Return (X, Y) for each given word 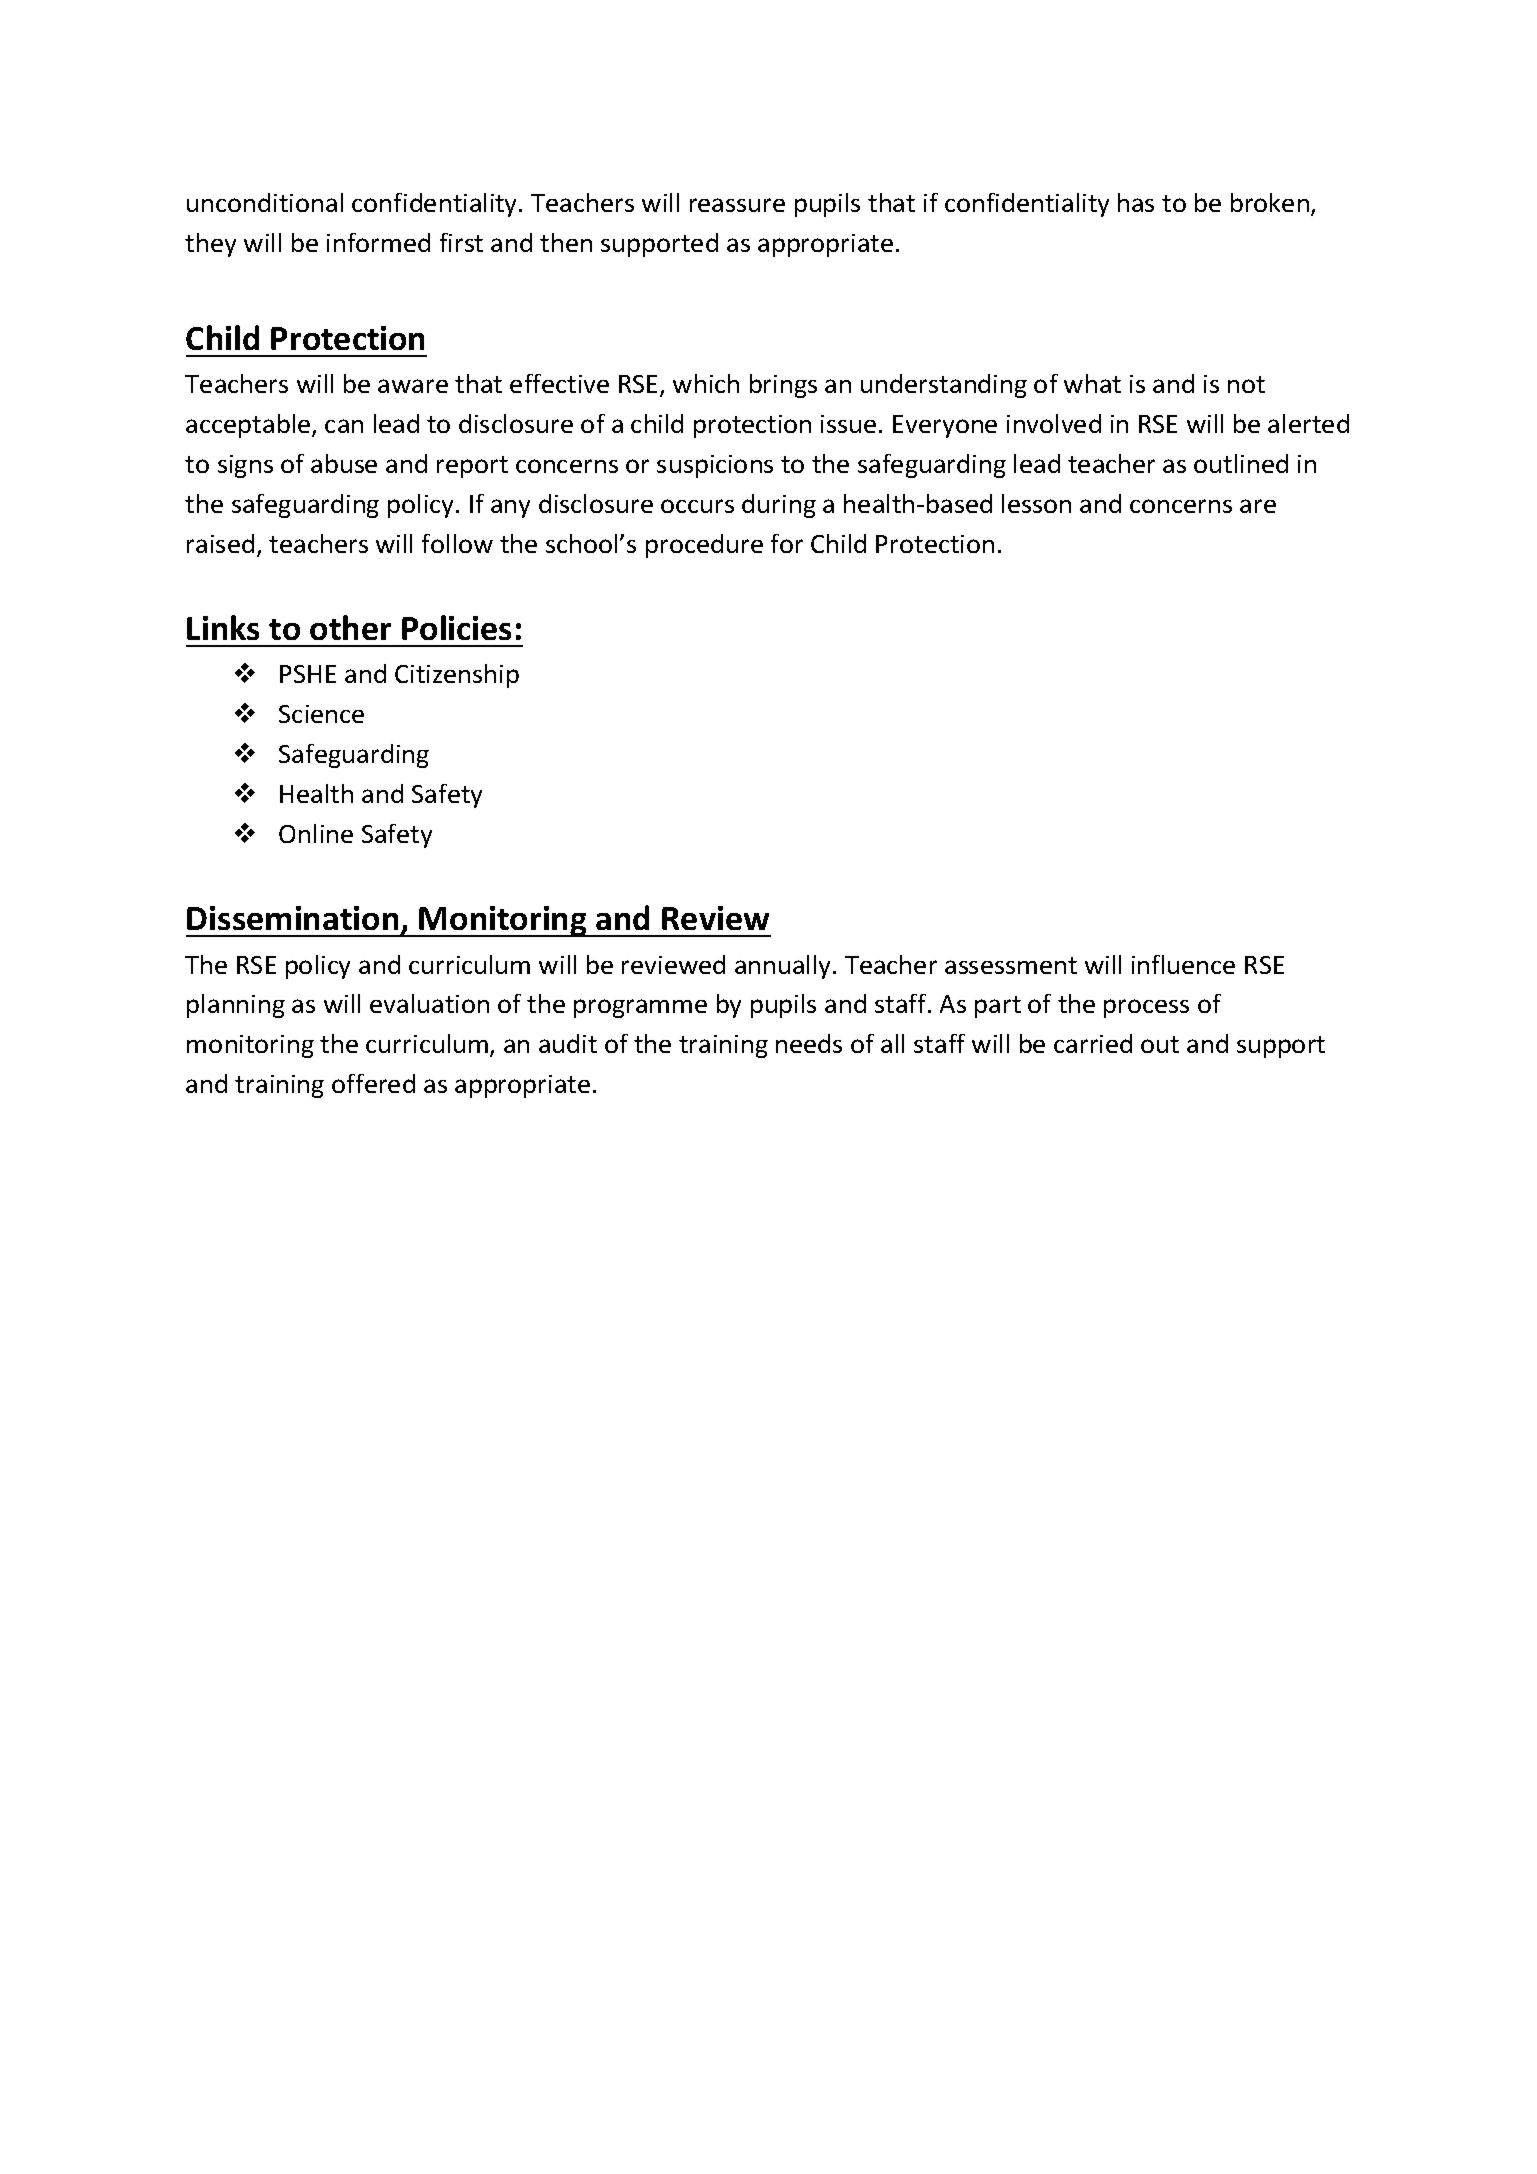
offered (373, 1083)
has (1136, 202)
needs (809, 1043)
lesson (1036, 503)
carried (1093, 1043)
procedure (704, 546)
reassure (737, 205)
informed (378, 242)
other (350, 627)
